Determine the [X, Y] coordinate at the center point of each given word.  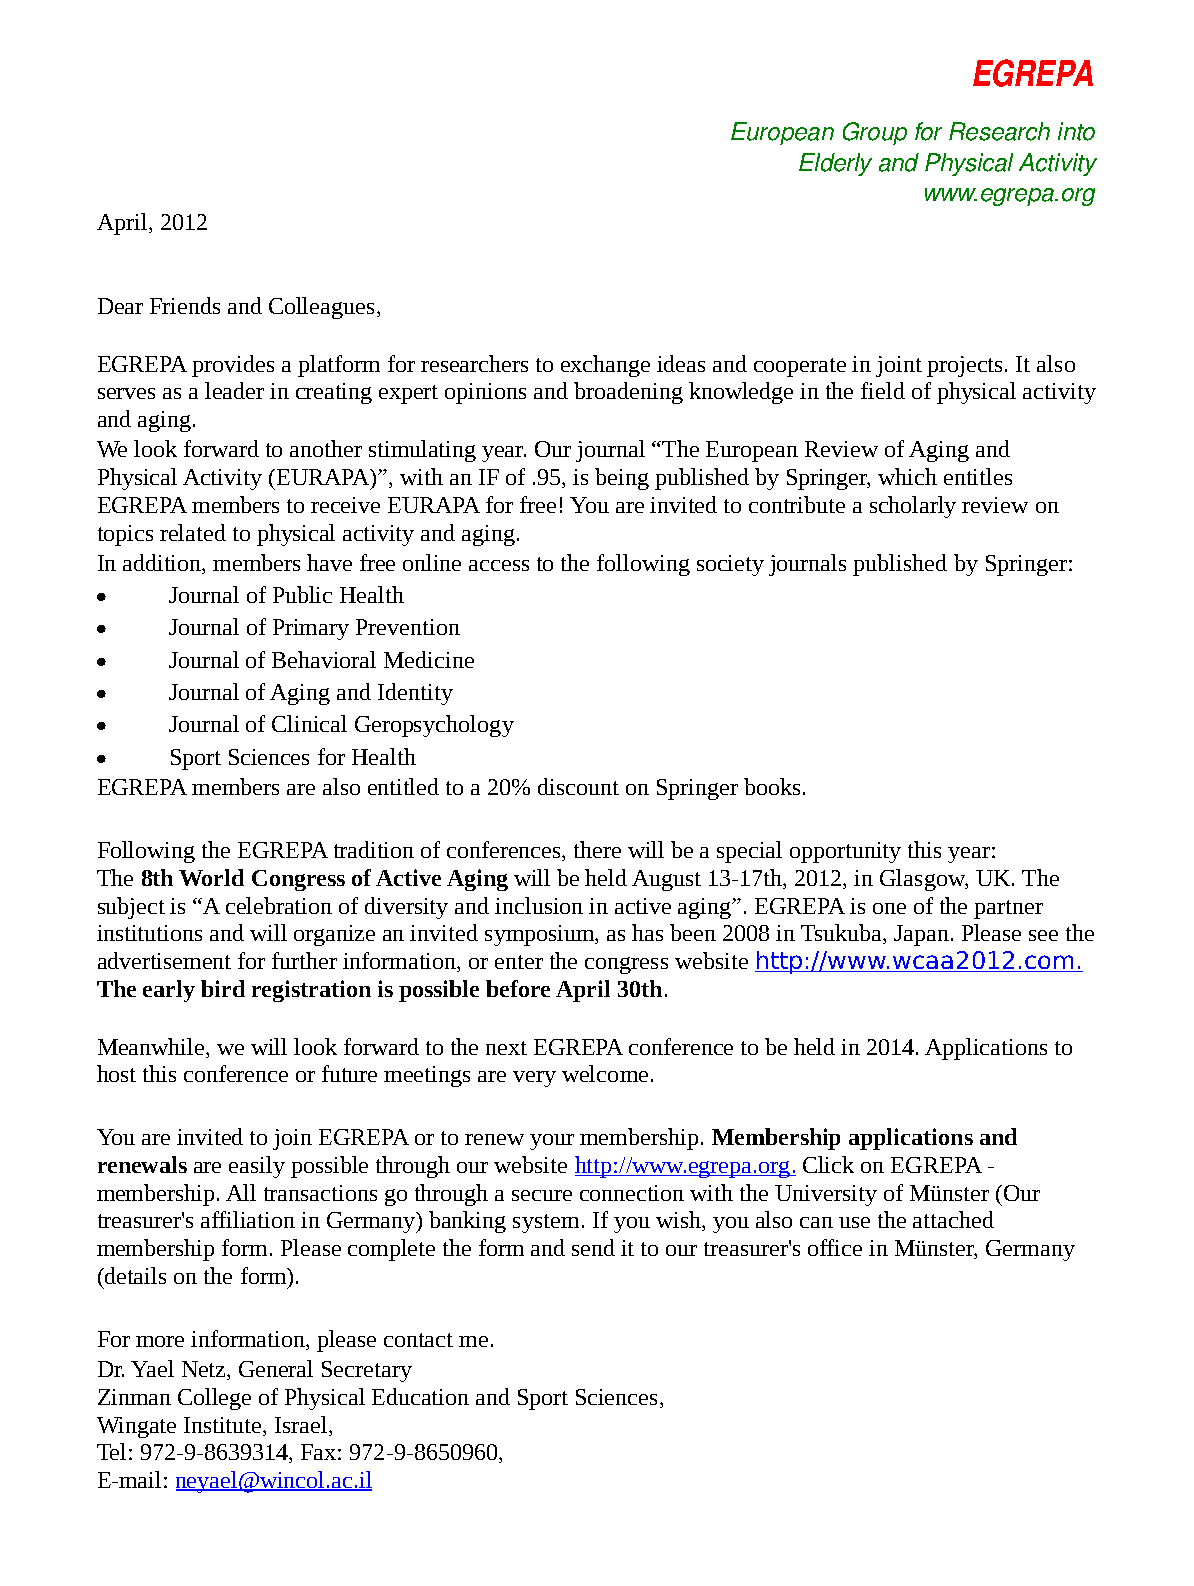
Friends [185, 305]
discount [578, 786]
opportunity [845, 852]
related [193, 532]
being [622, 479]
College [214, 1399]
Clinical [309, 723]
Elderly [835, 164]
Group [875, 133]
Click [828, 1164]
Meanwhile [152, 1046]
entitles [978, 476]
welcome [605, 1073]
